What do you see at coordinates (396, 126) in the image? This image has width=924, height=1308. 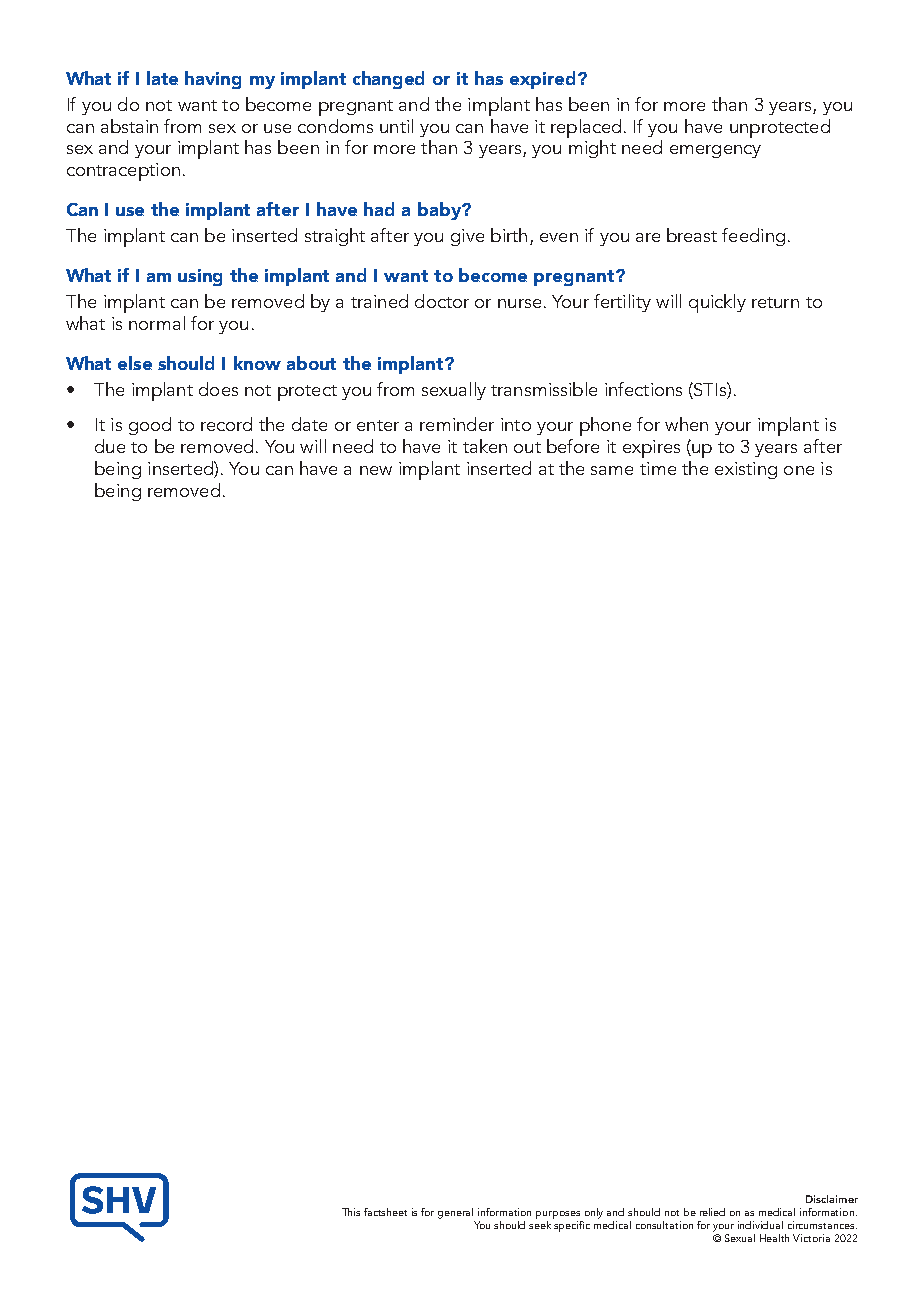 I see `until` at bounding box center [396, 126].
